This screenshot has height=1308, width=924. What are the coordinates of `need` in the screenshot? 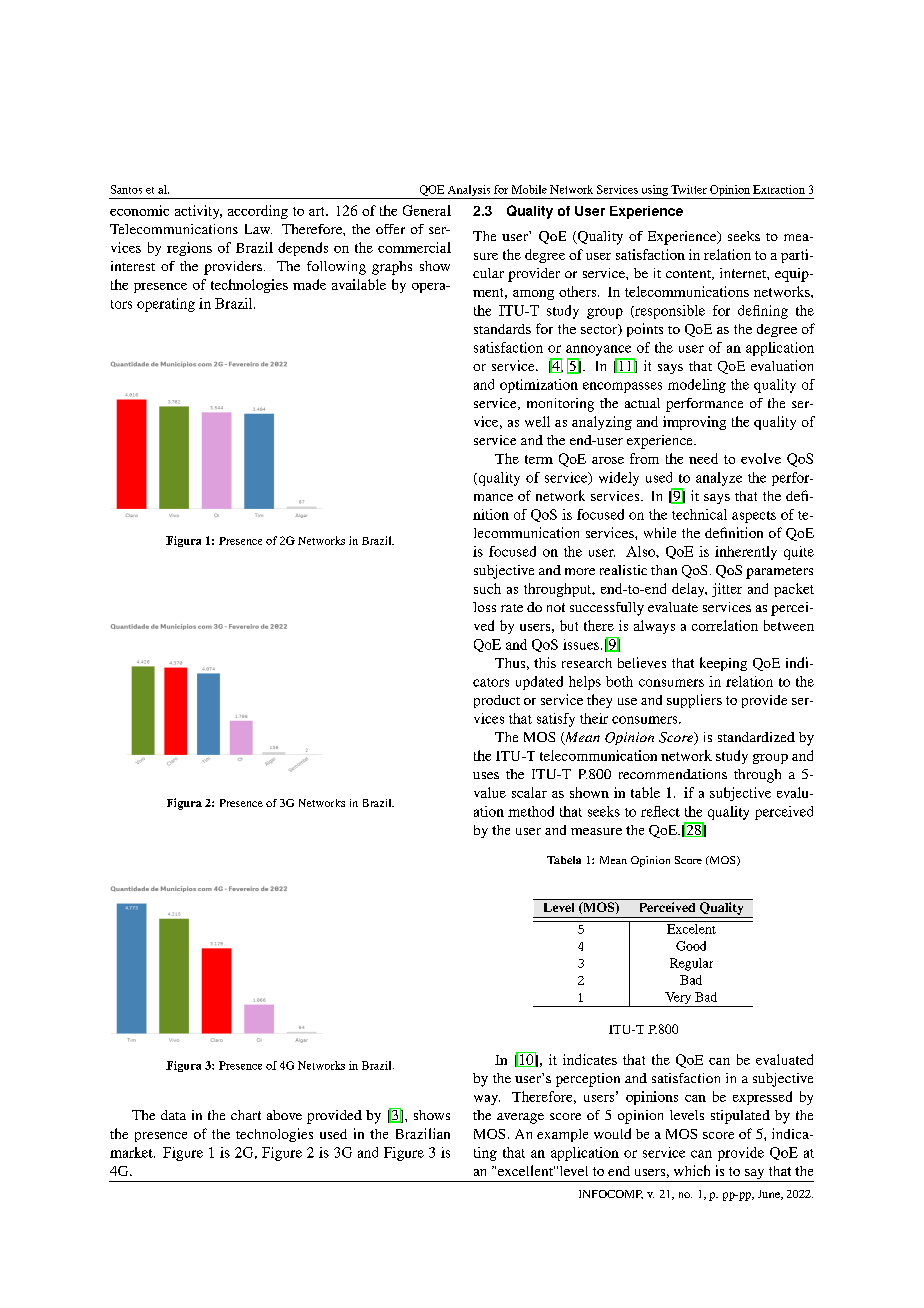 It's located at (703, 458).
